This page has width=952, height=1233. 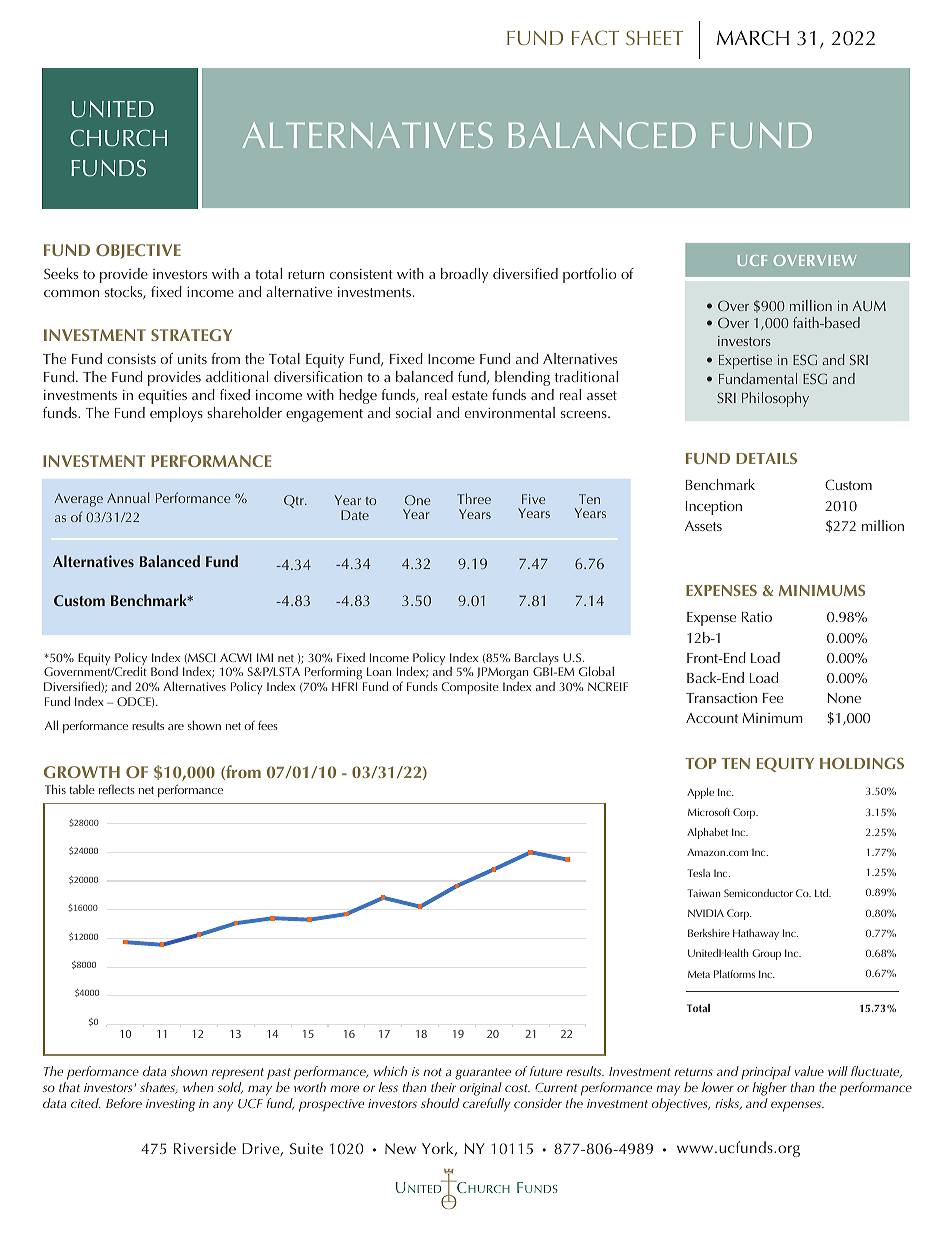 I want to click on CHURCH, so click(x=118, y=138).
